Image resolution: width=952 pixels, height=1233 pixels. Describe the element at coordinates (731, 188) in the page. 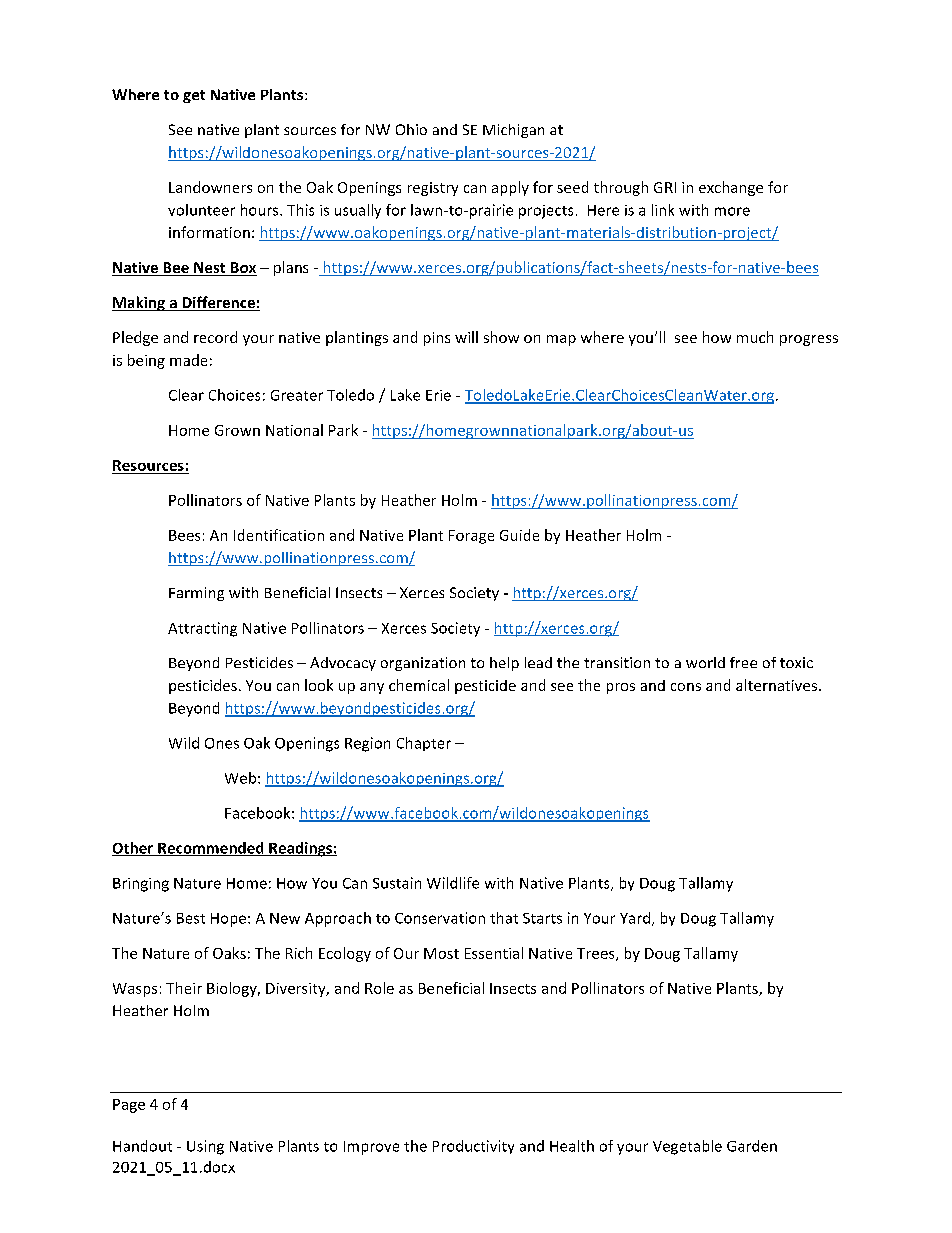

I see `exchange` at that location.
